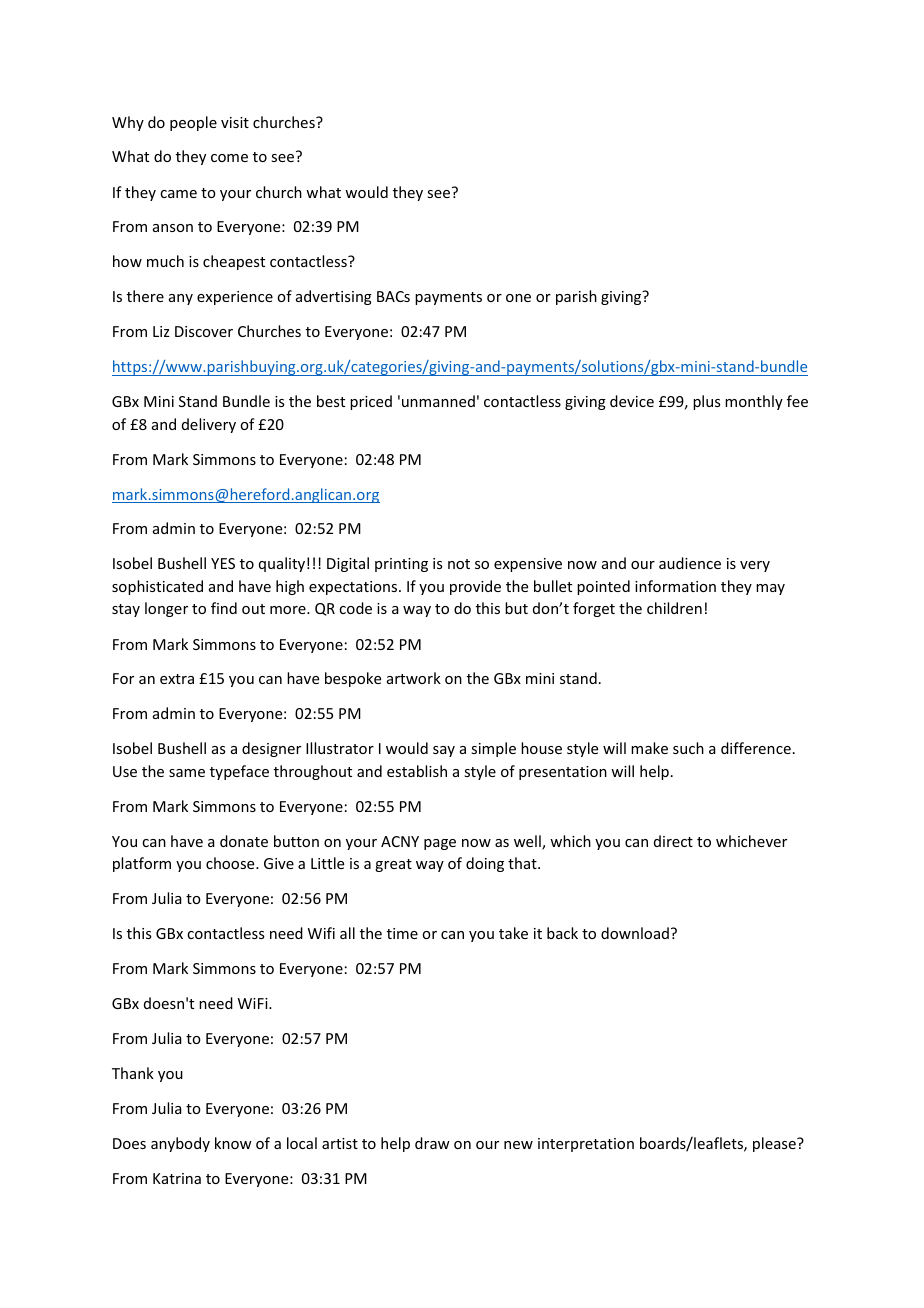 The width and height of the screenshot is (924, 1308). I want to click on plus, so click(706, 402).
